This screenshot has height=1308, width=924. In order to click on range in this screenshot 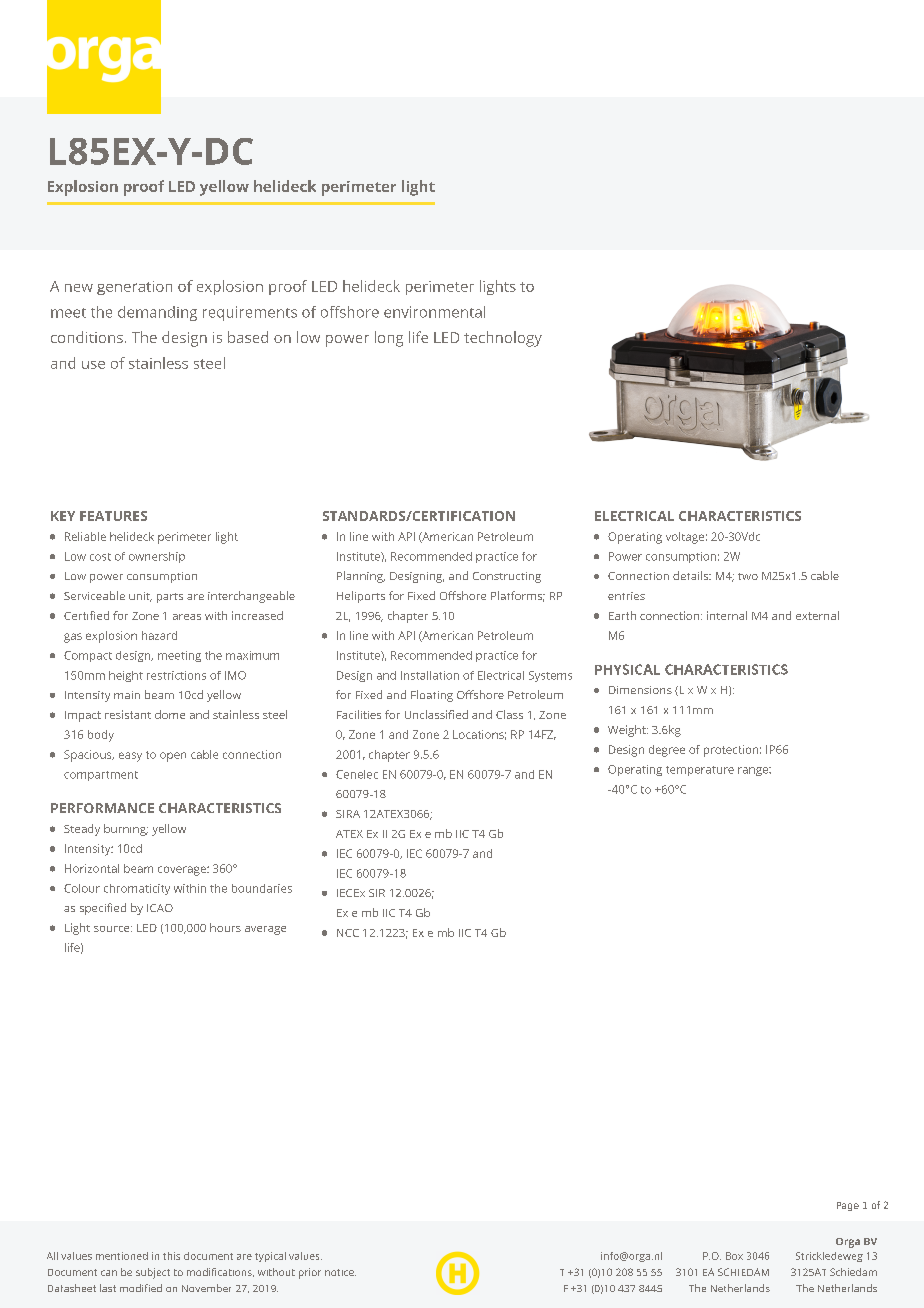, I will do `click(754, 771)`.
